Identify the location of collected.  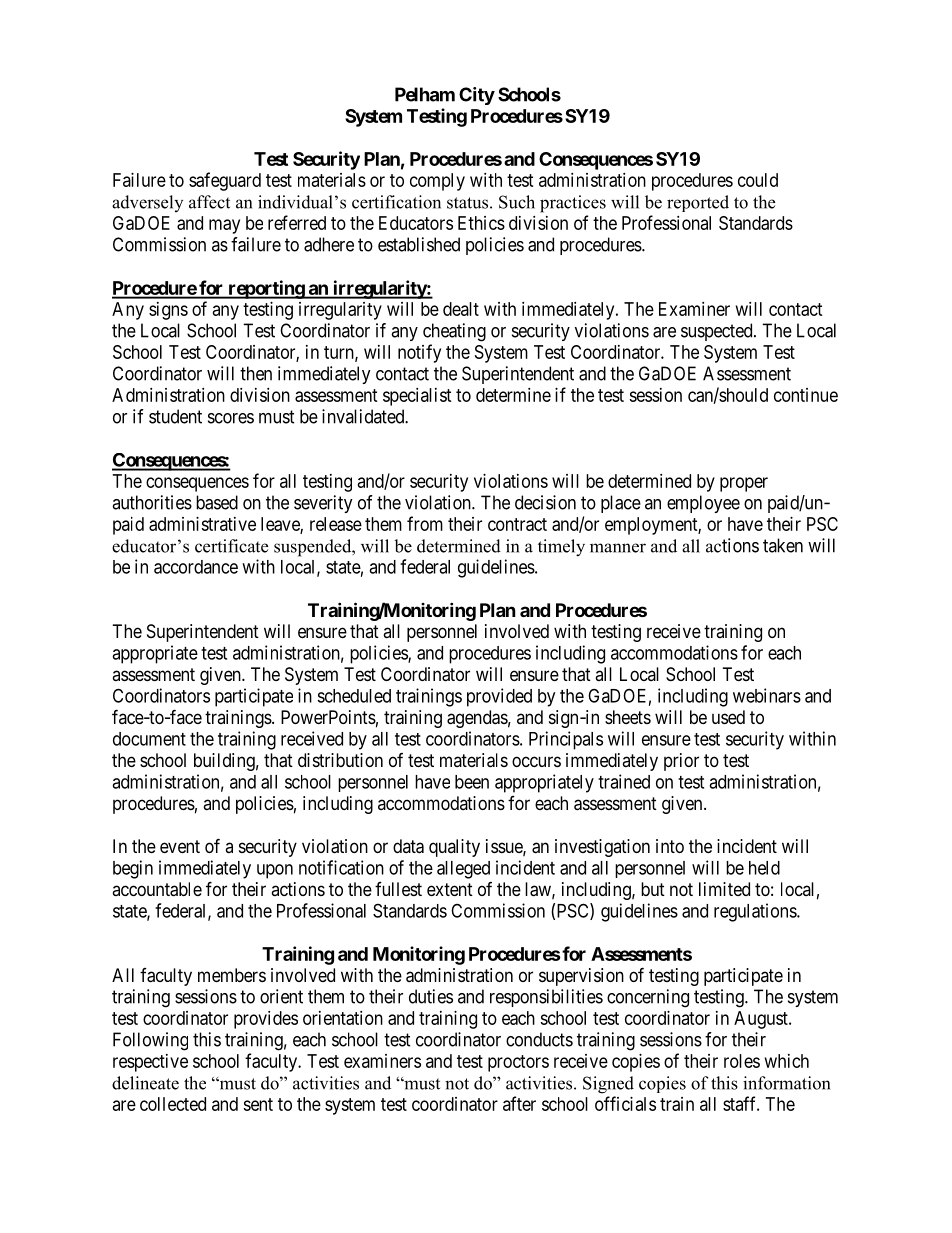
(173, 1104).
